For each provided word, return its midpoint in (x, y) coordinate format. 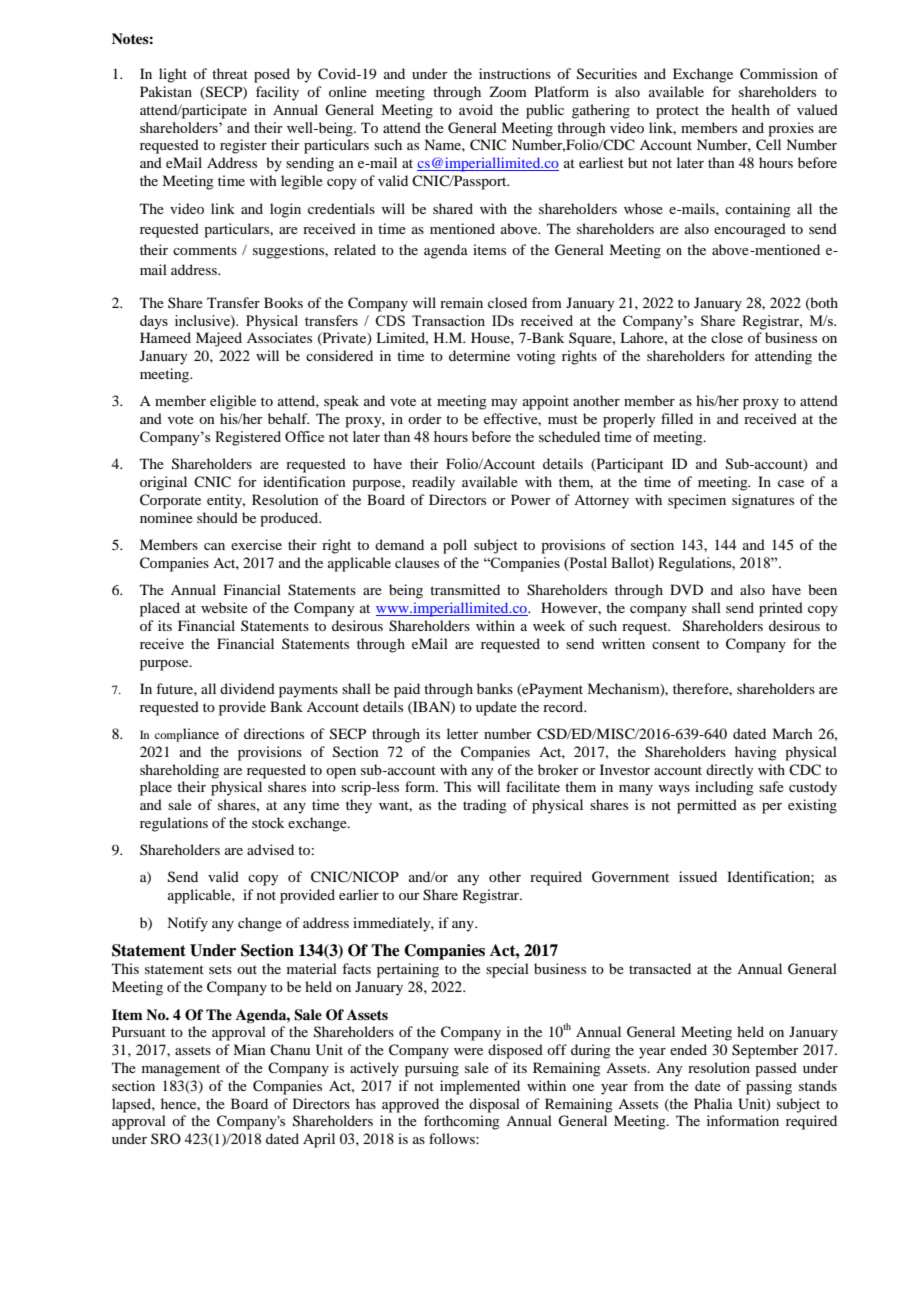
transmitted (465, 589)
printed (781, 609)
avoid (476, 109)
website (224, 607)
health (750, 109)
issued (698, 876)
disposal (494, 1105)
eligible (233, 402)
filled (677, 418)
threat (230, 73)
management (181, 1070)
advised (270, 849)
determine (479, 355)
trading (485, 806)
